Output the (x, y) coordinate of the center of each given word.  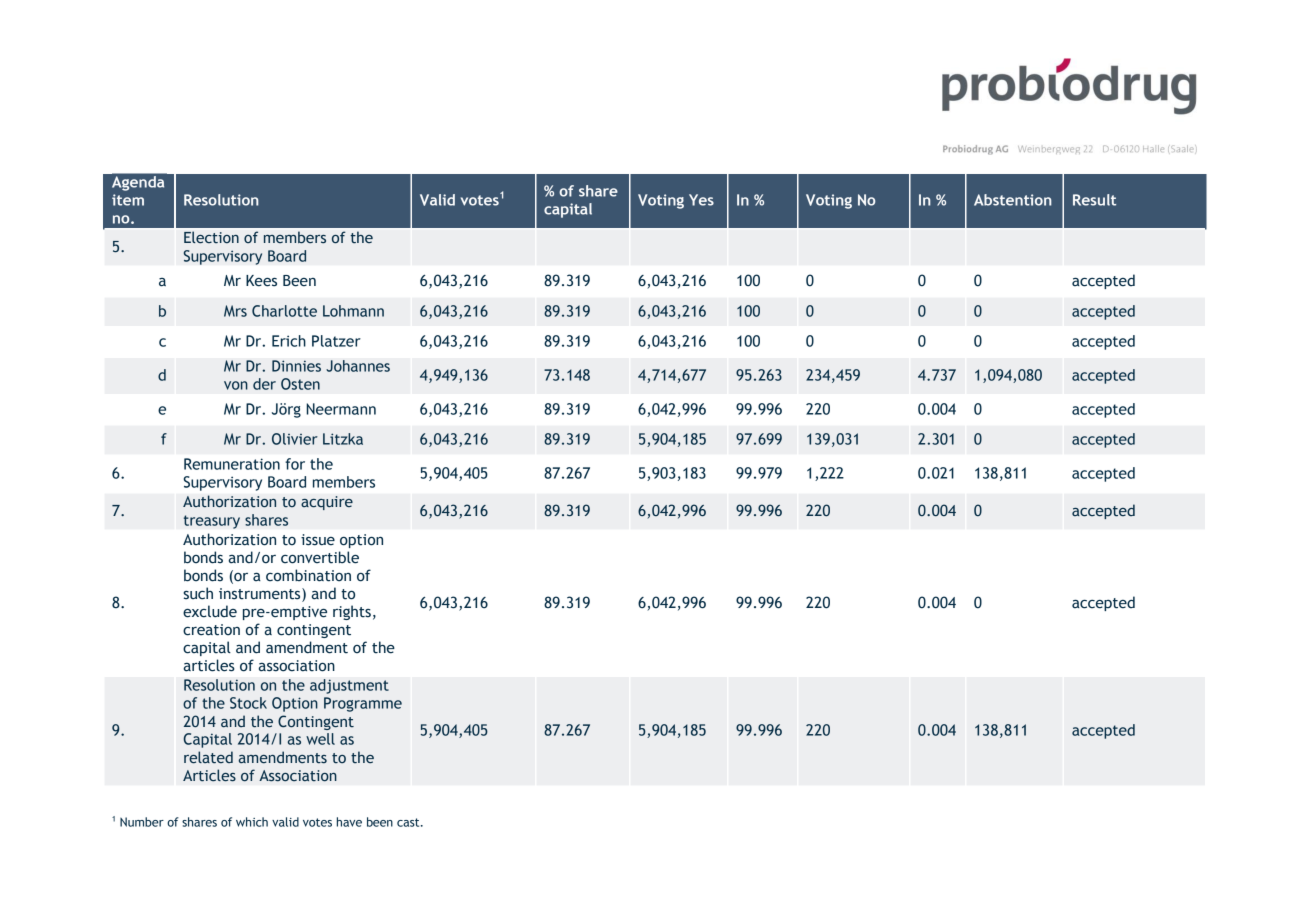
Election (211, 237)
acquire (327, 503)
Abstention (1013, 200)
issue (318, 540)
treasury (212, 522)
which (252, 822)
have (349, 822)
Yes (701, 200)
